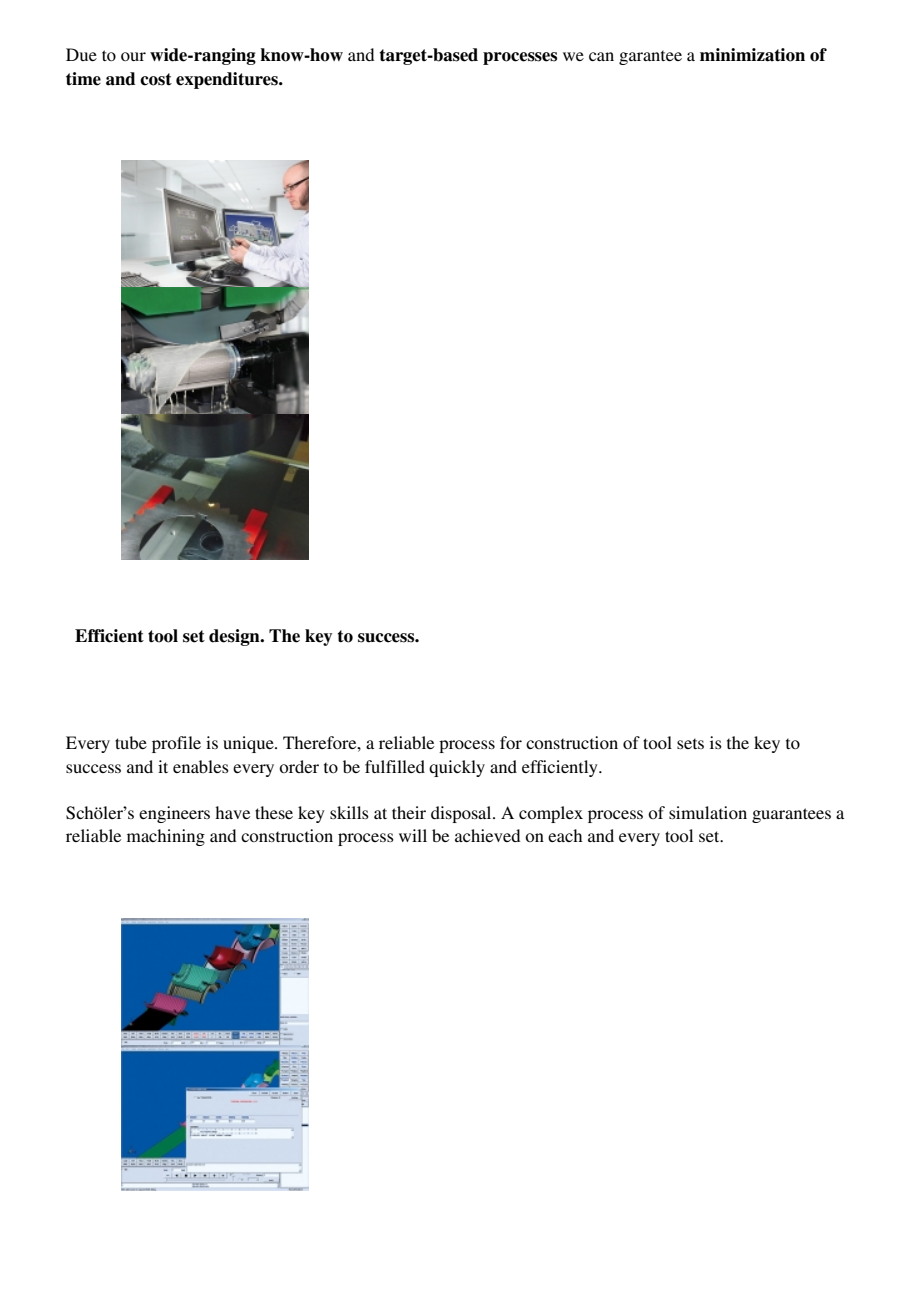  What do you see at coordinates (228, 80) in the document?
I see `expenditures` at bounding box center [228, 80].
